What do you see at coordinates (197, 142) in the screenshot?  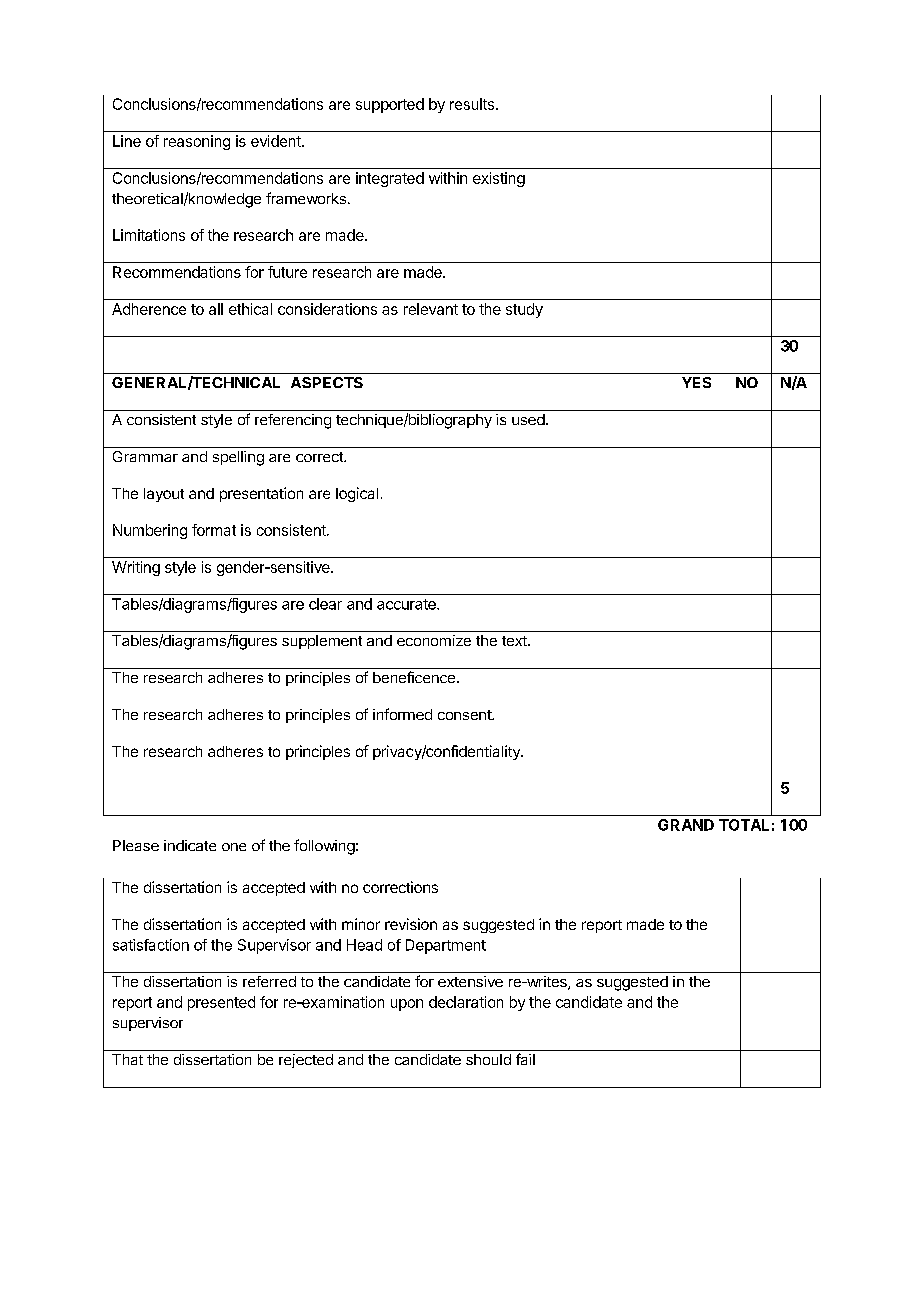 I see `reasoning` at bounding box center [197, 142].
